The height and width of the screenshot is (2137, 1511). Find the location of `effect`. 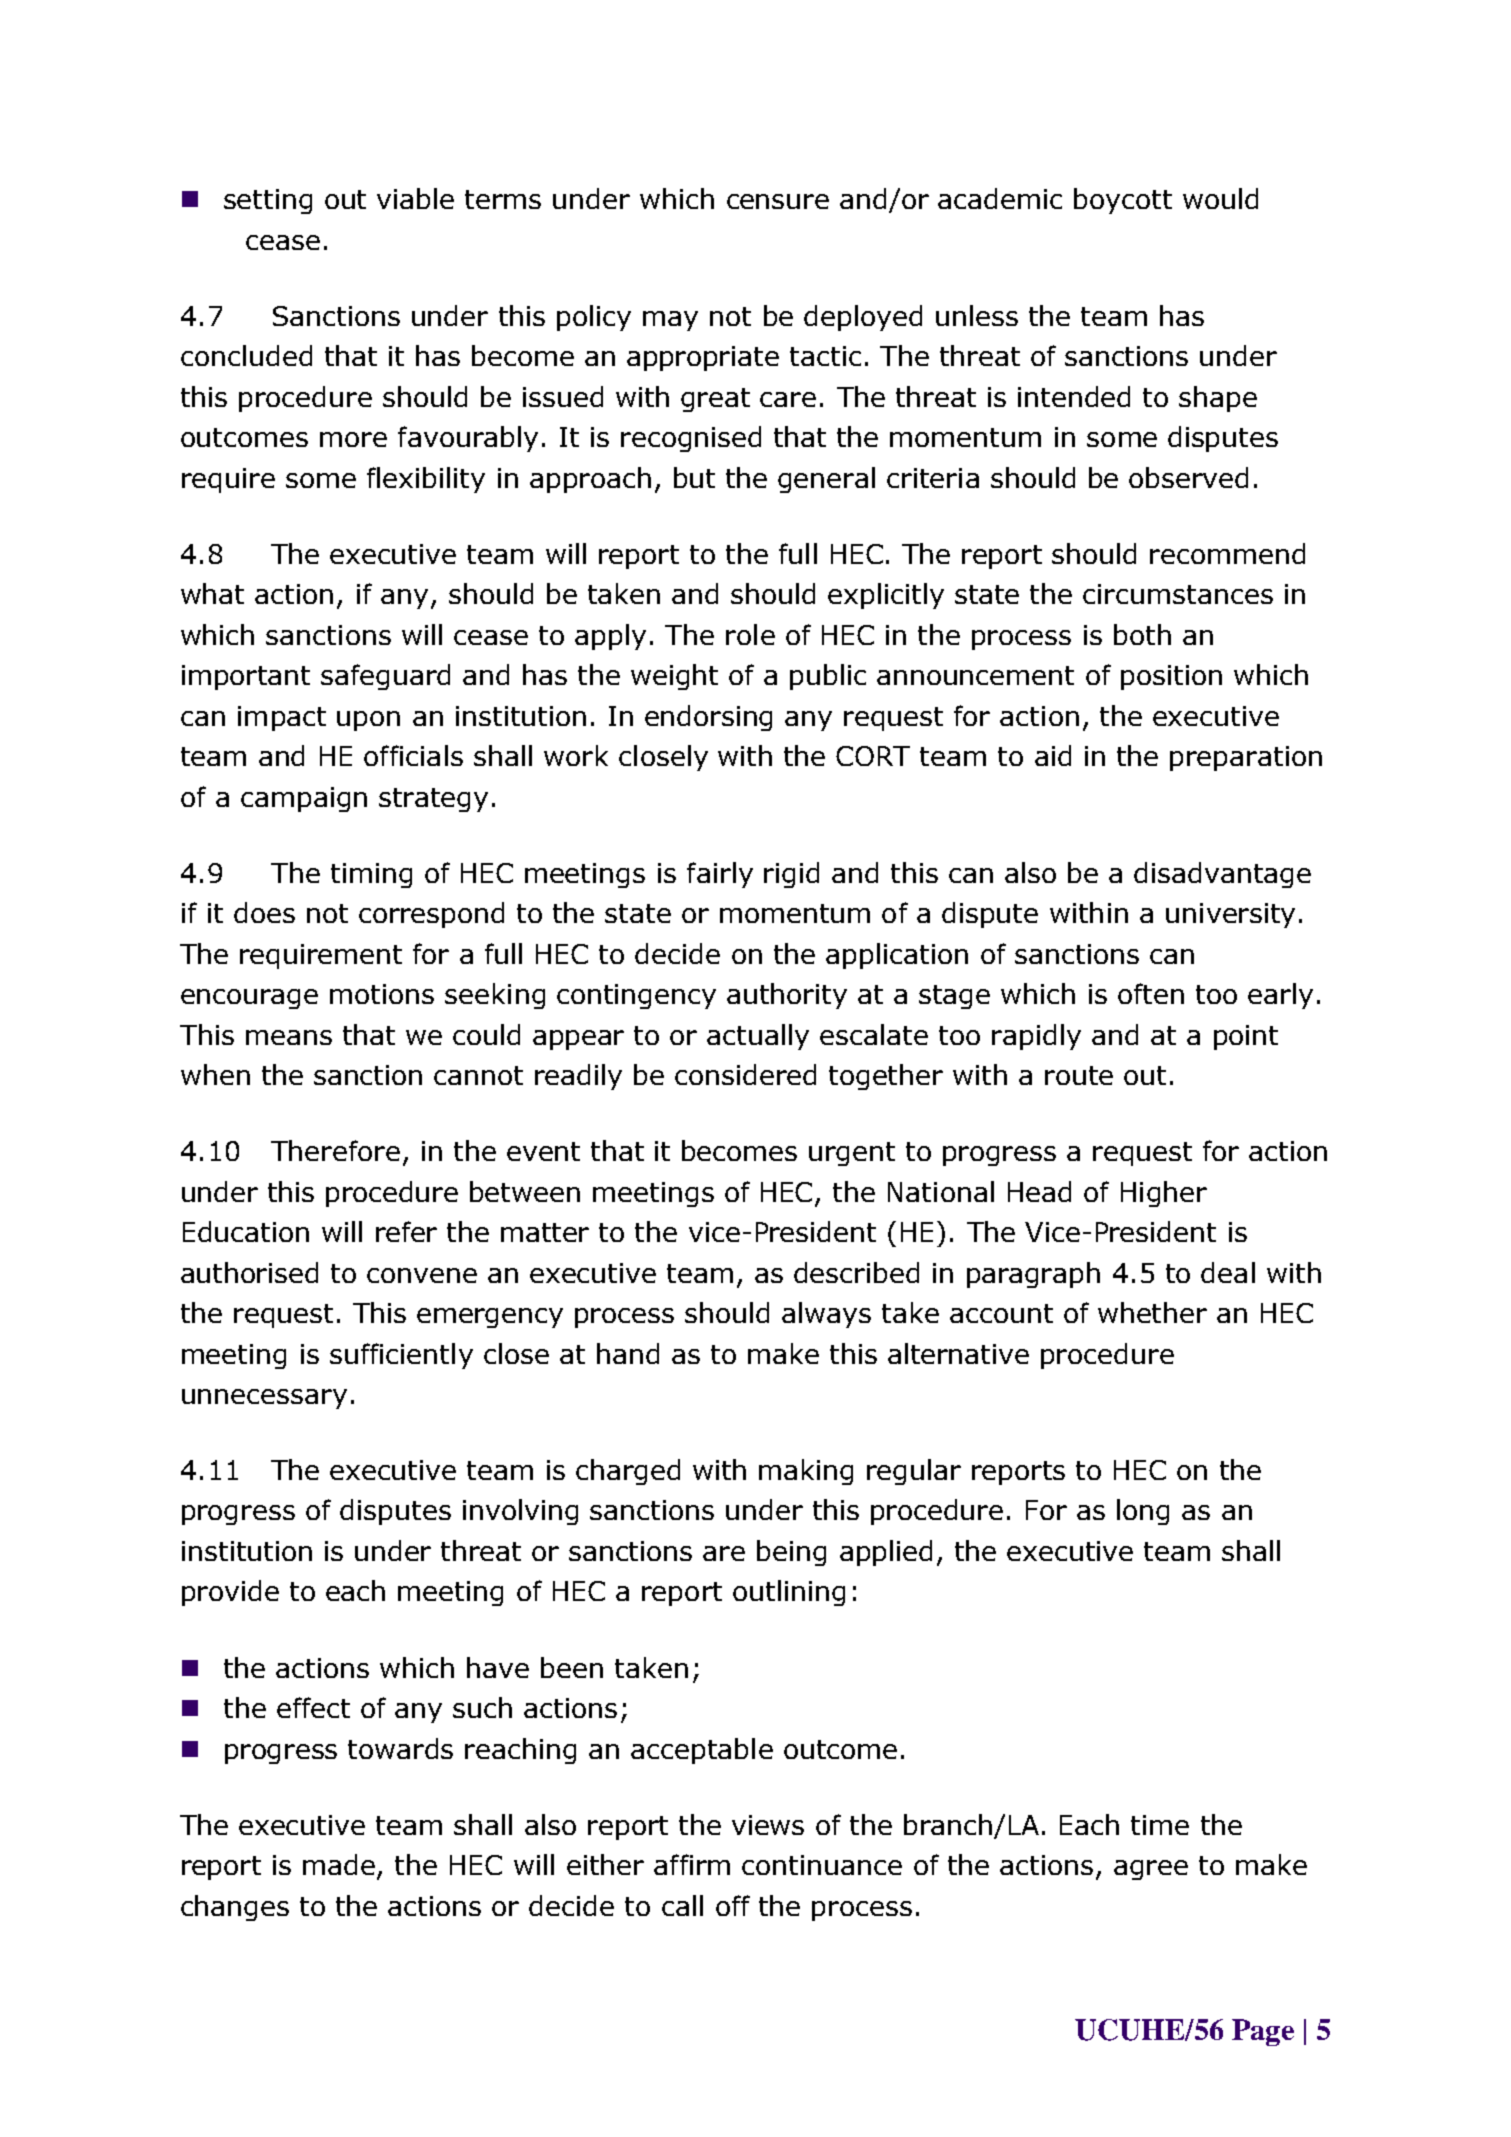

effect is located at coordinates (313, 1707).
